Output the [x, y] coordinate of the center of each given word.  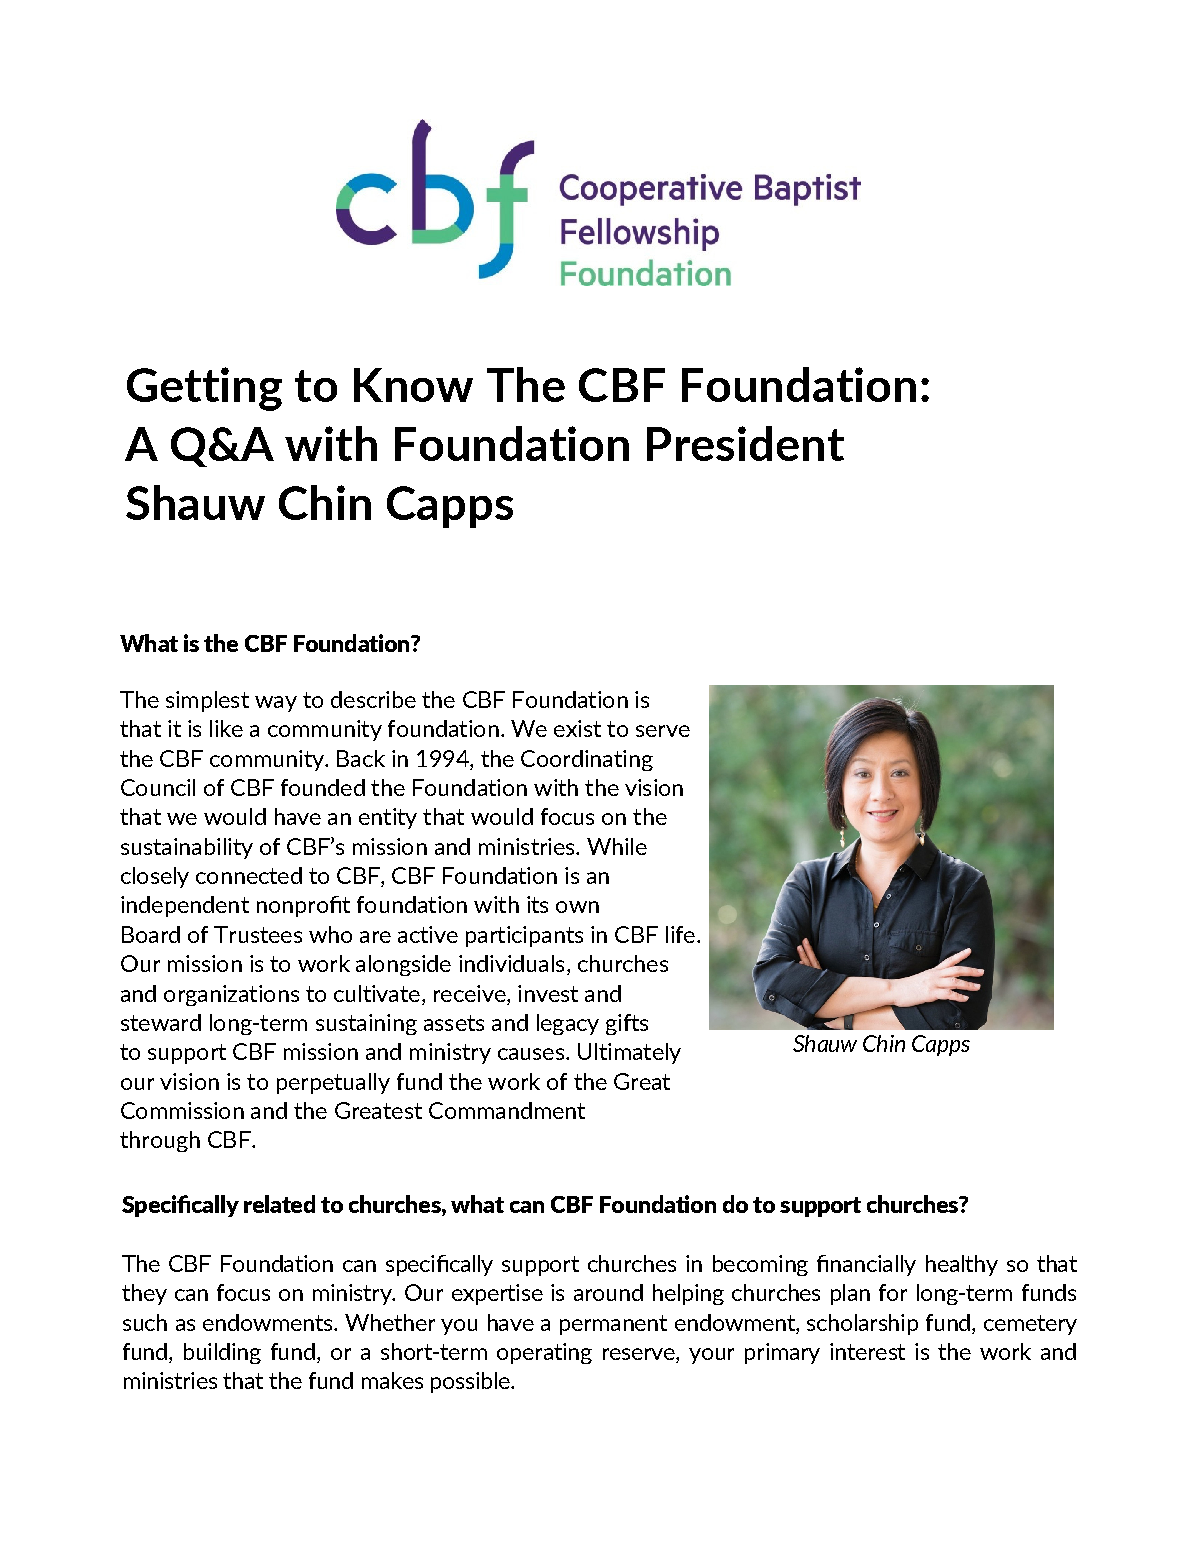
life [680, 934]
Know [413, 385]
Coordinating [587, 760]
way [276, 704]
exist [577, 728]
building [222, 1353]
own [577, 907]
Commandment [507, 1110]
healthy [962, 1265]
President [745, 443]
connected [249, 875]
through [160, 1141]
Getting [204, 389]
